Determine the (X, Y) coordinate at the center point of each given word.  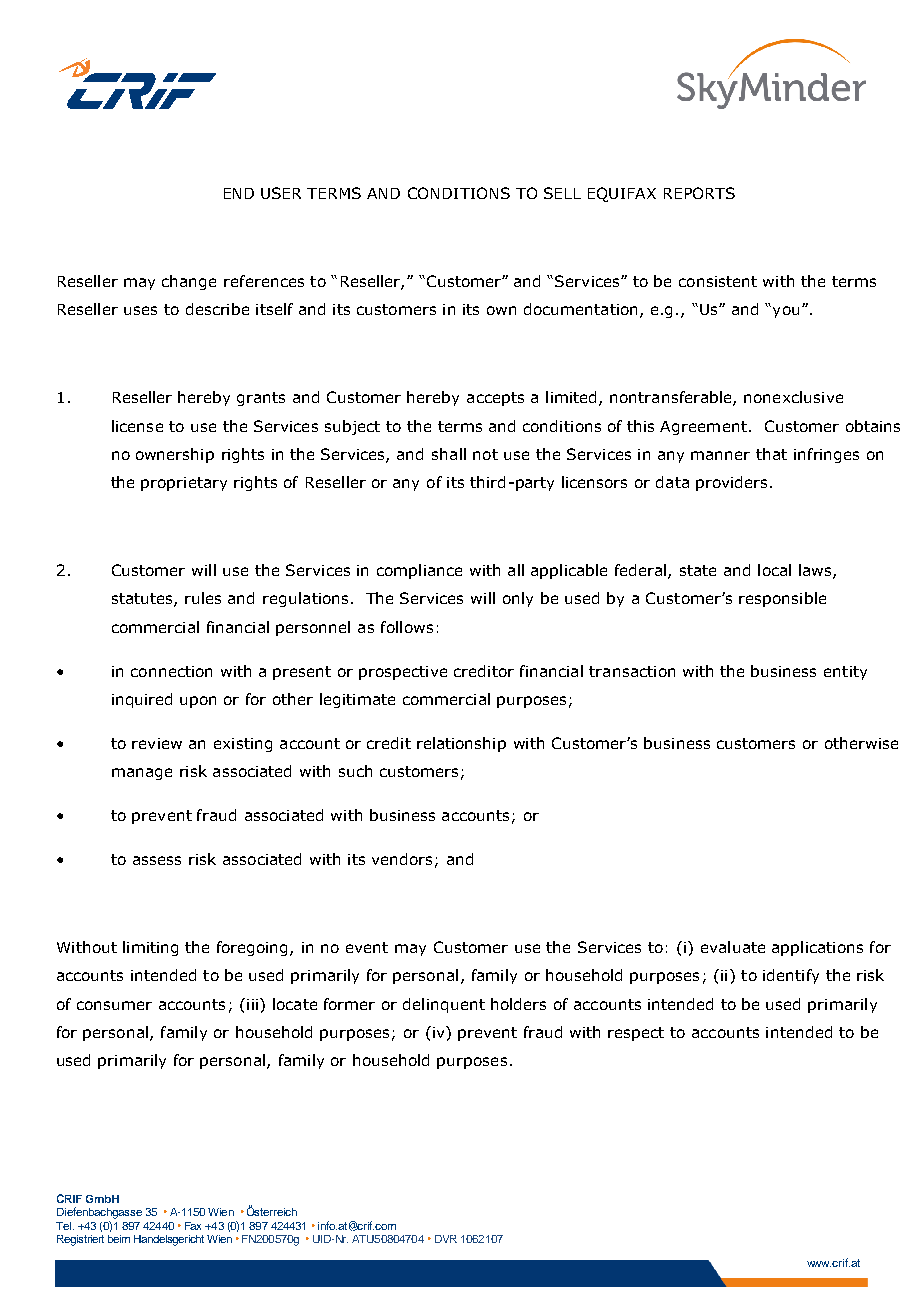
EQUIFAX (622, 194)
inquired (142, 700)
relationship (461, 744)
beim (119, 1239)
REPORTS (699, 193)
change (189, 282)
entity (845, 673)
